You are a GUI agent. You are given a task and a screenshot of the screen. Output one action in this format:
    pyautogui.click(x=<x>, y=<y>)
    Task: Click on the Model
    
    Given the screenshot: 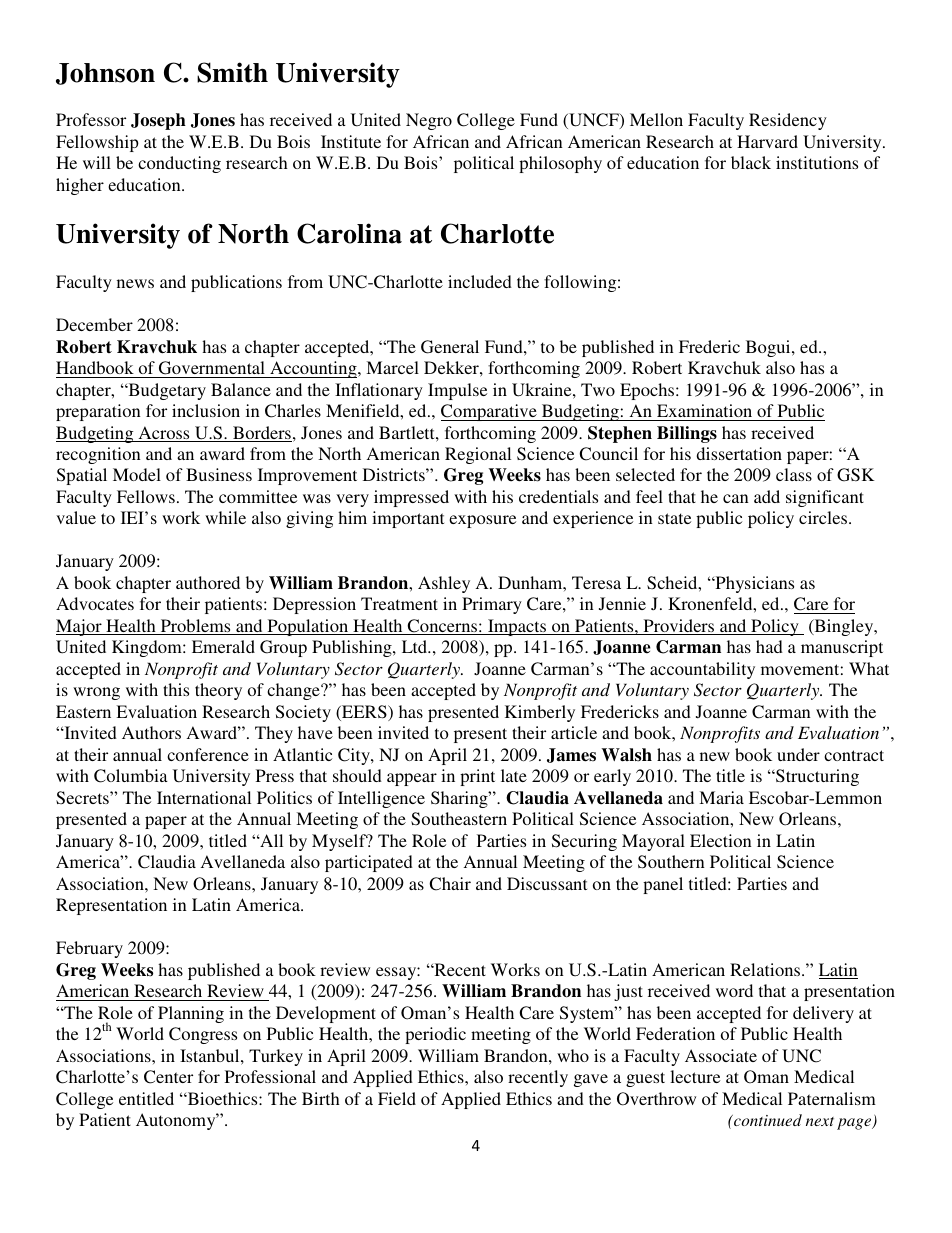 What is the action you would take?
    pyautogui.click(x=137, y=474)
